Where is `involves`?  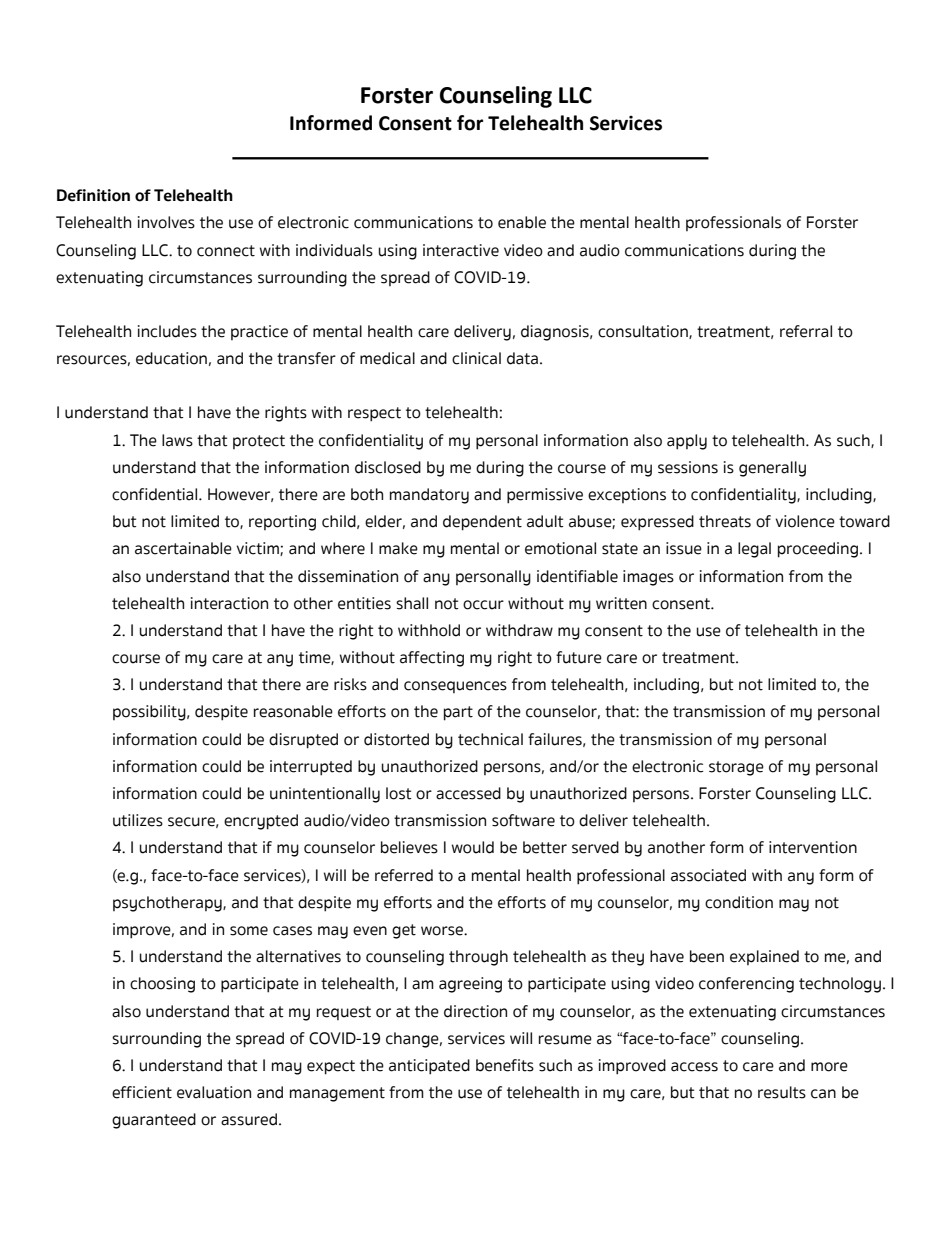
involves is located at coordinates (166, 222).
